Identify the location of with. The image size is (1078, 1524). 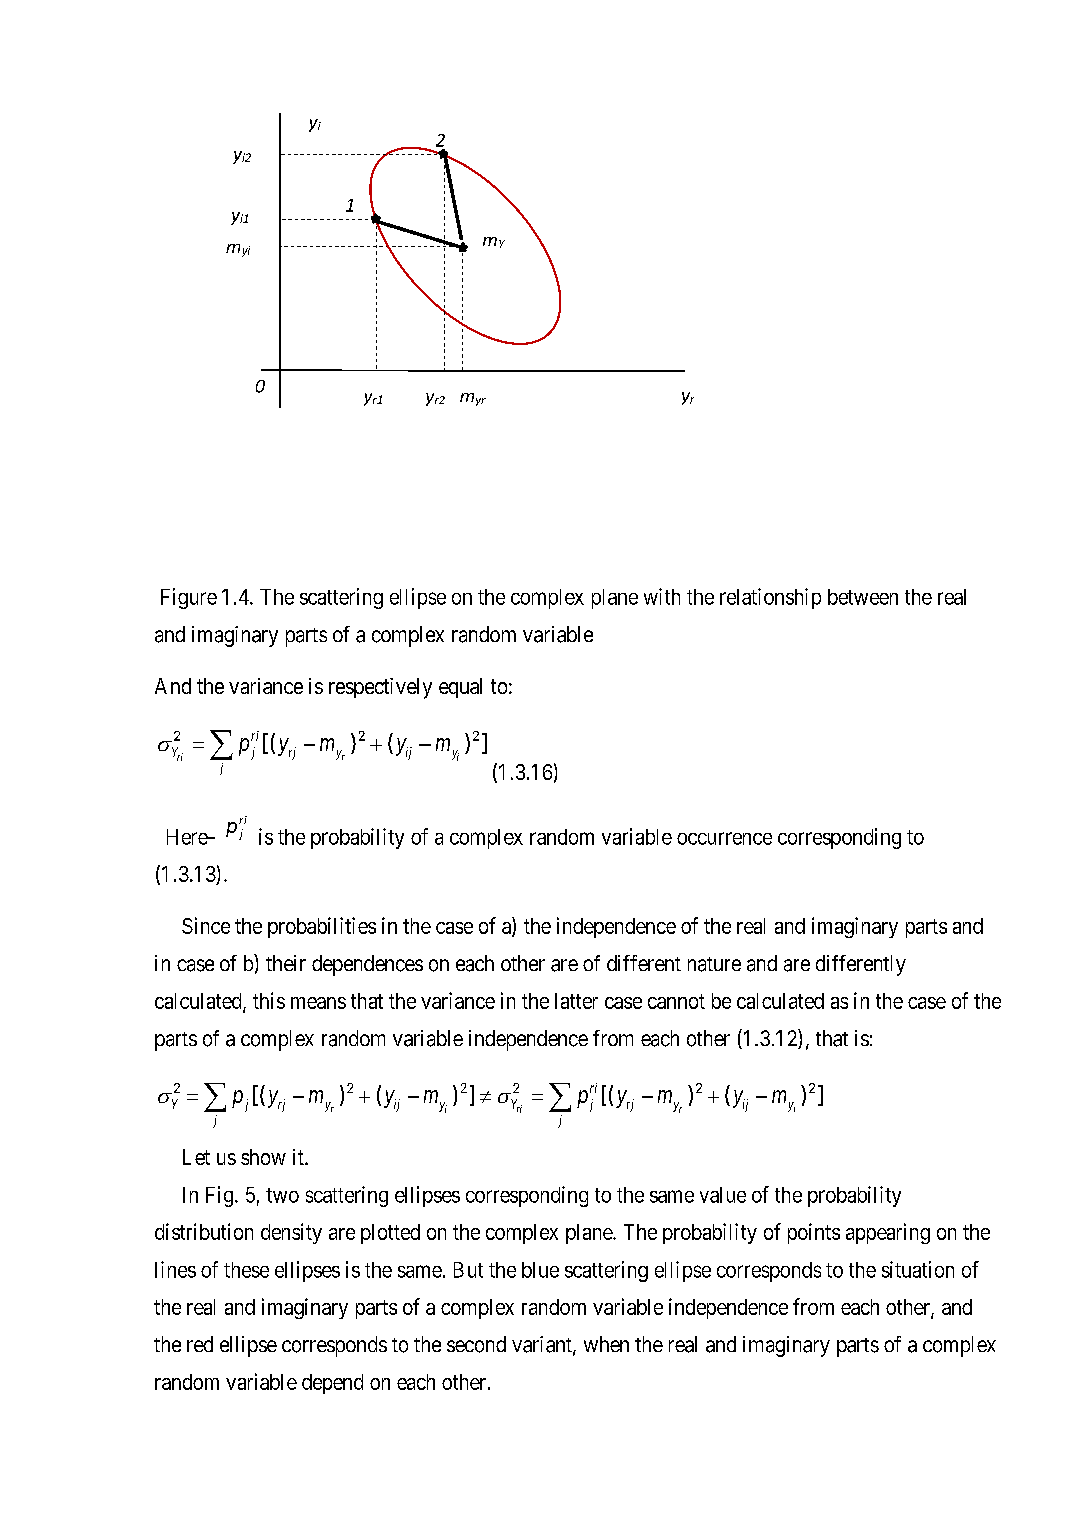
(662, 596).
